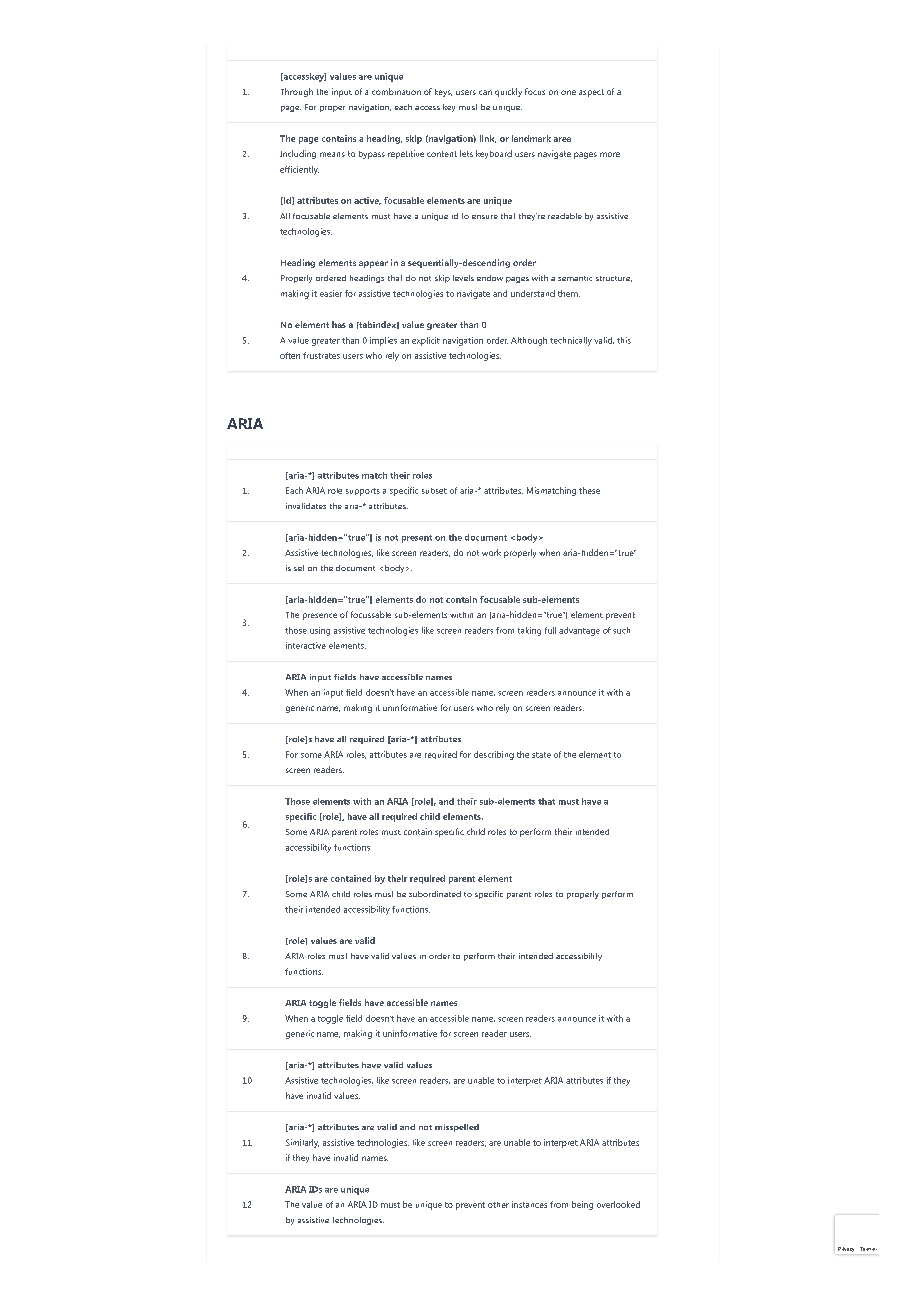 This image has width=924, height=1308. What do you see at coordinates (846, 1249) in the image?
I see `Privacy` at bounding box center [846, 1249].
